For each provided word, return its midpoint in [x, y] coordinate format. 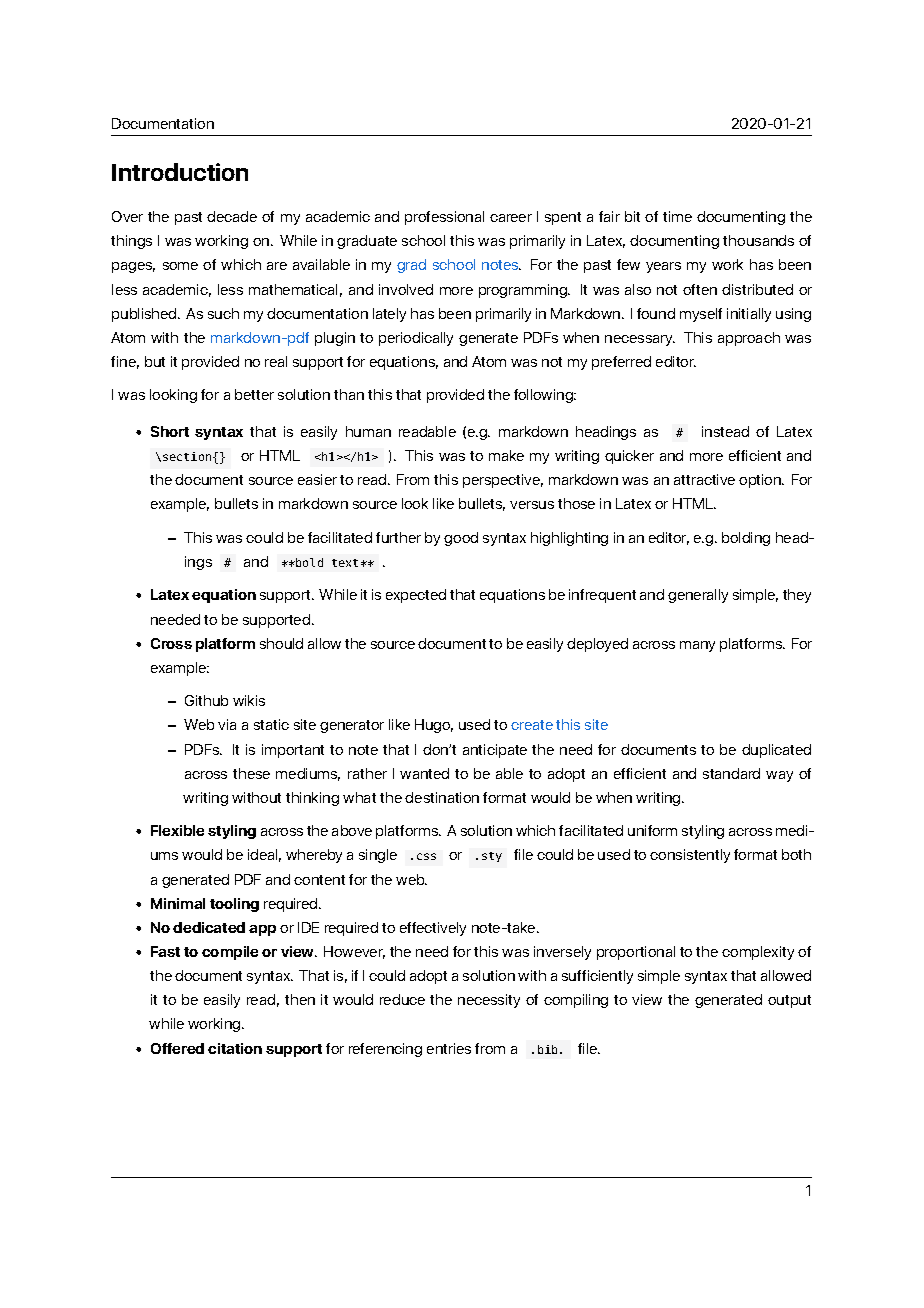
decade [232, 216]
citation [235, 1048]
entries [449, 1048]
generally [698, 596]
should [281, 643]
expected [416, 596]
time [677, 216]
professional [444, 218]
